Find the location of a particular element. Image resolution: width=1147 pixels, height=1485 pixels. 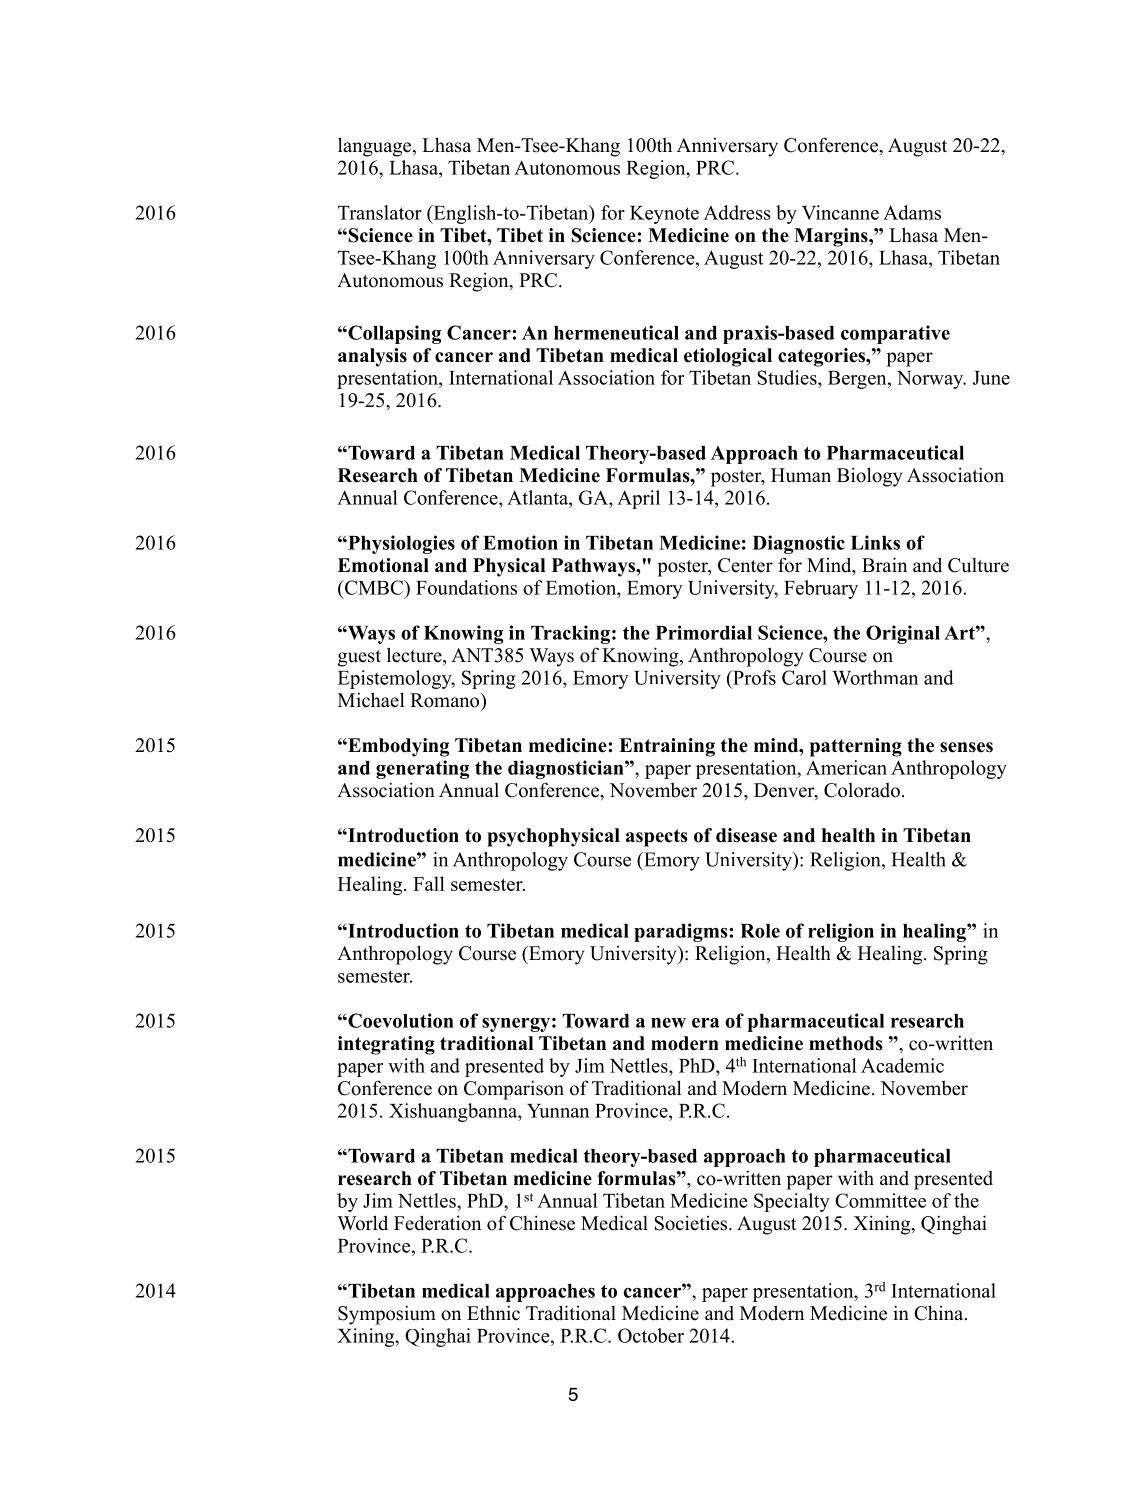

Fall is located at coordinates (429, 883).
